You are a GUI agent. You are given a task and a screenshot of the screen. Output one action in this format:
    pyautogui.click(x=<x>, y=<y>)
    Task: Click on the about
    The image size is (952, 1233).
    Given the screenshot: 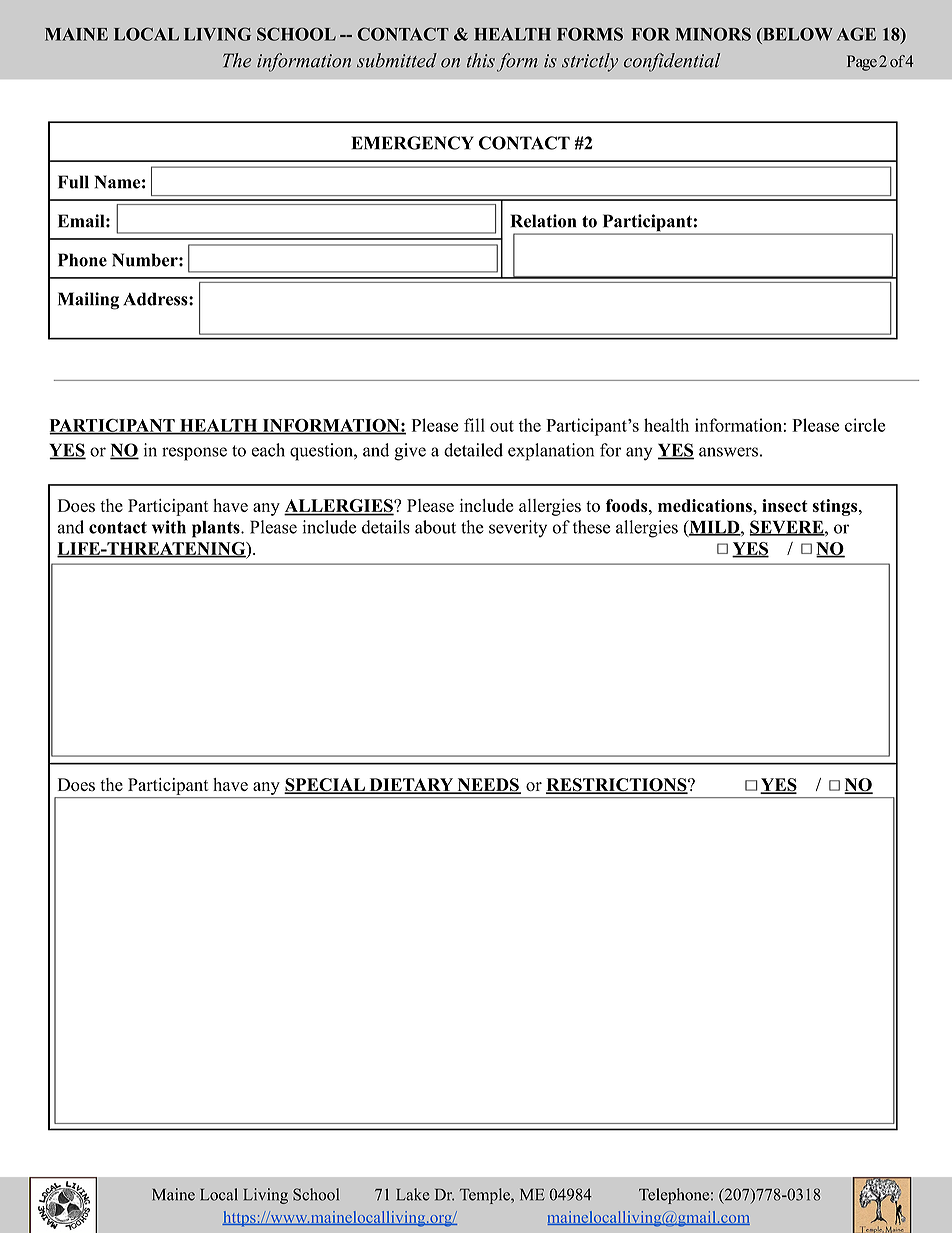 What is the action you would take?
    pyautogui.click(x=435, y=527)
